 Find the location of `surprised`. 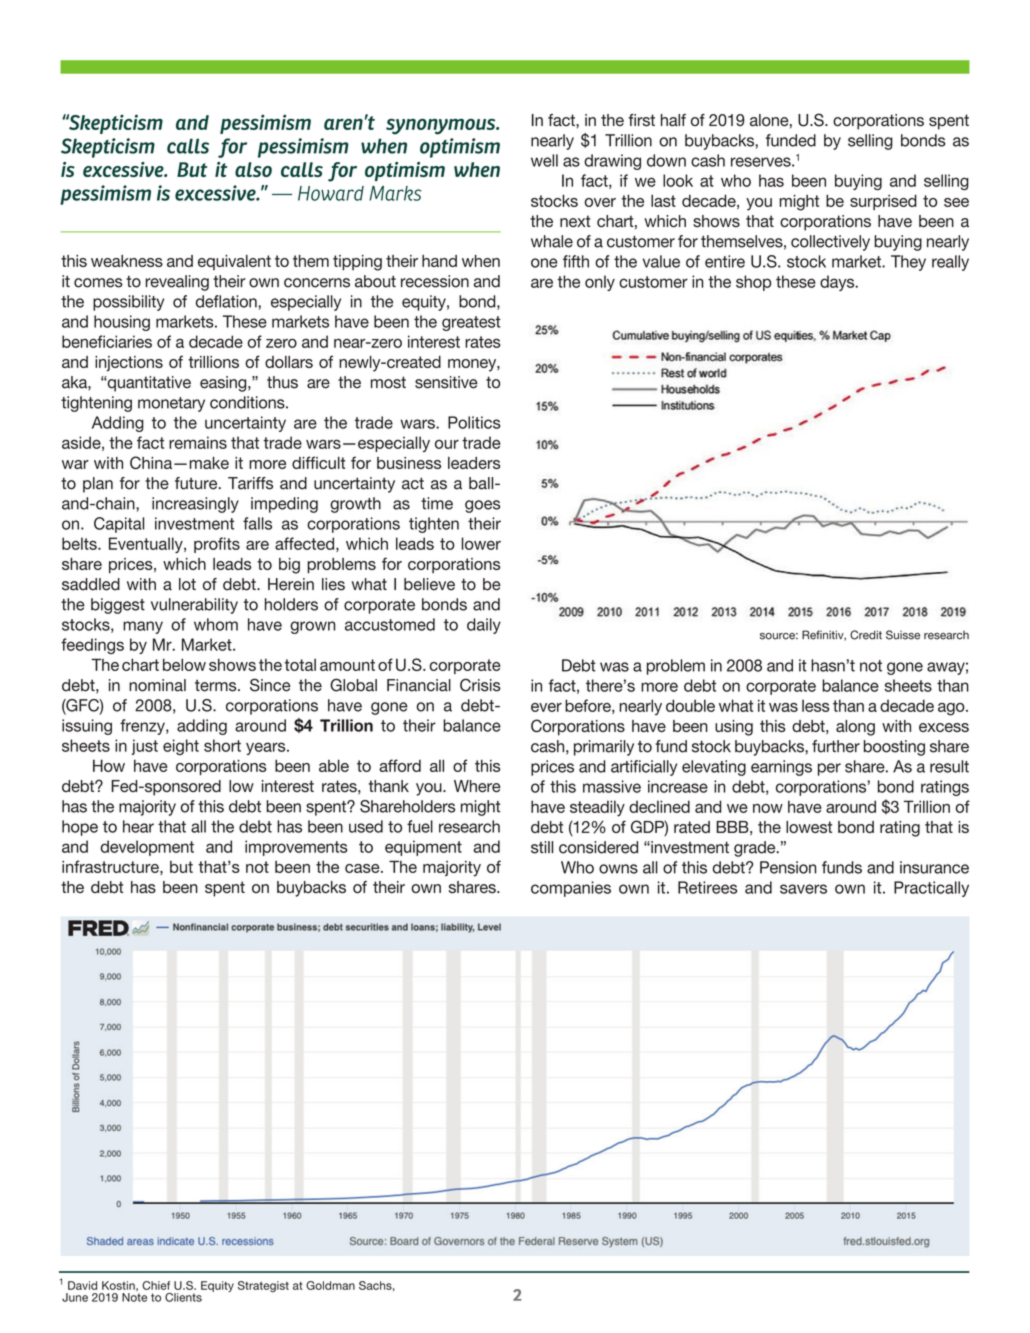

surprised is located at coordinates (883, 202).
